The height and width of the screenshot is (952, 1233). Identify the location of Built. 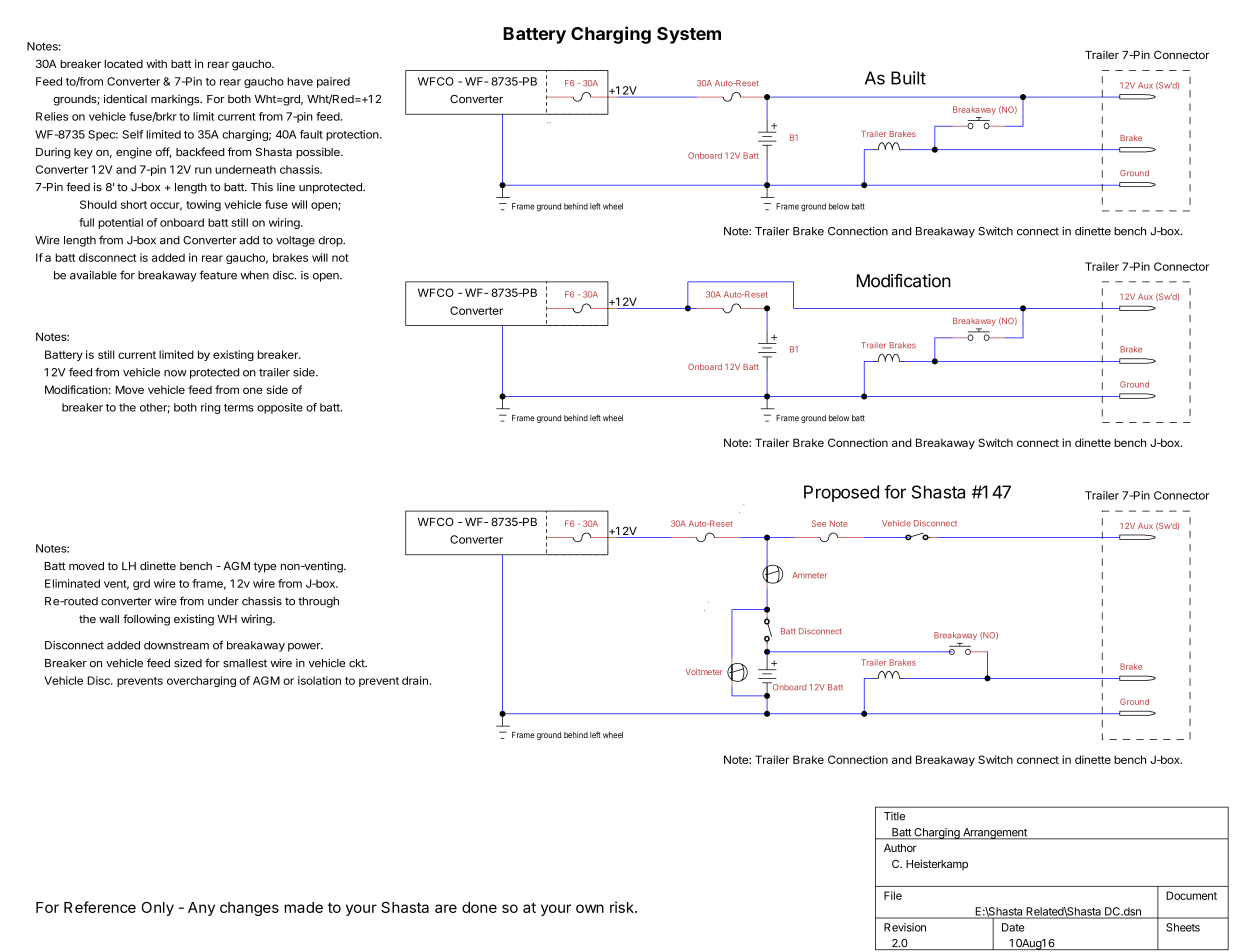
(908, 78).
